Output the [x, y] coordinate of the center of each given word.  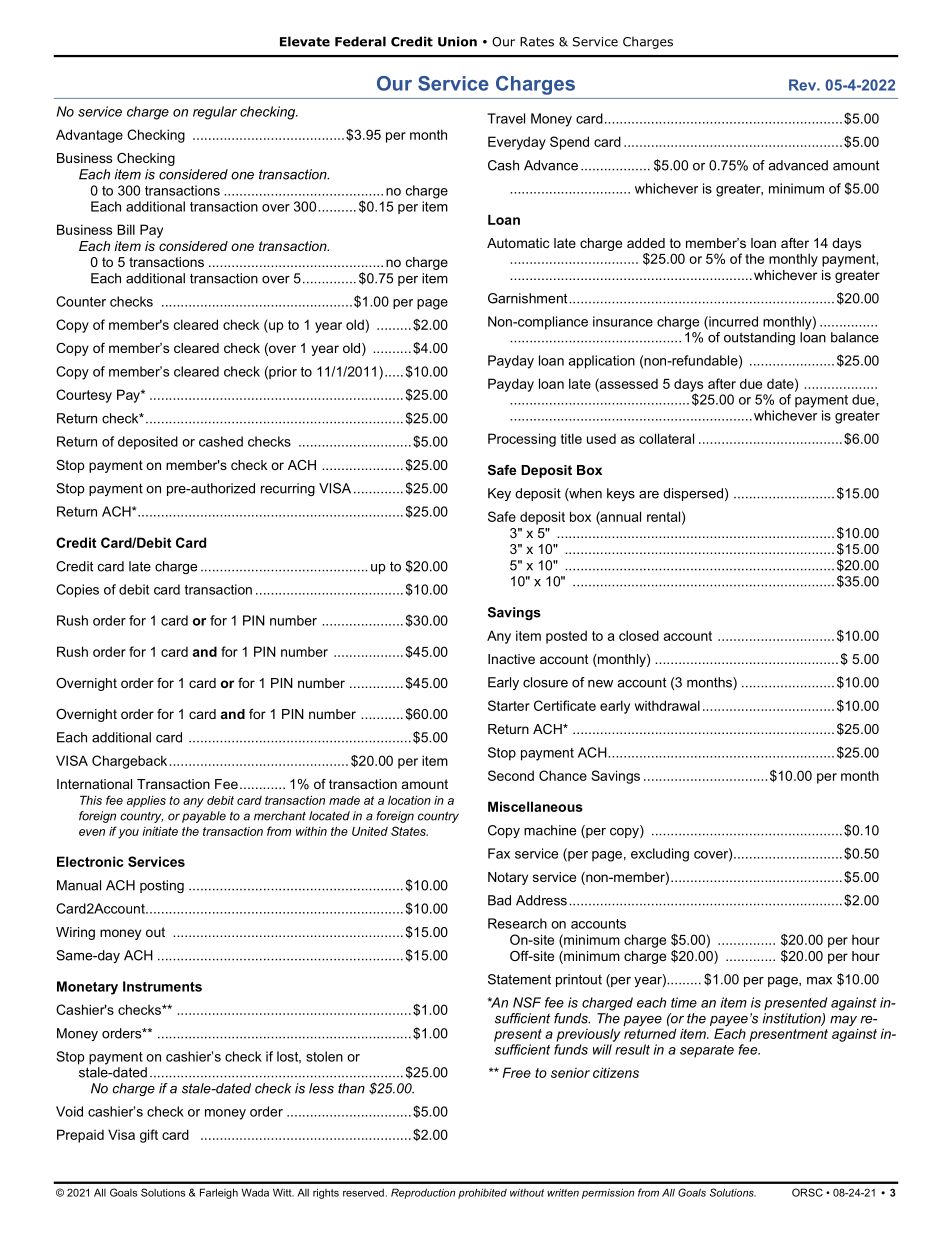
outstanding [759, 338]
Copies [77, 591]
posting [162, 886]
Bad [499, 900]
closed [639, 635]
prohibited [482, 1193]
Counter [81, 301]
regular [215, 113]
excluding [660, 855]
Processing [522, 440]
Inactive [511, 659]
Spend [569, 143]
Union [457, 41]
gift [149, 1136]
